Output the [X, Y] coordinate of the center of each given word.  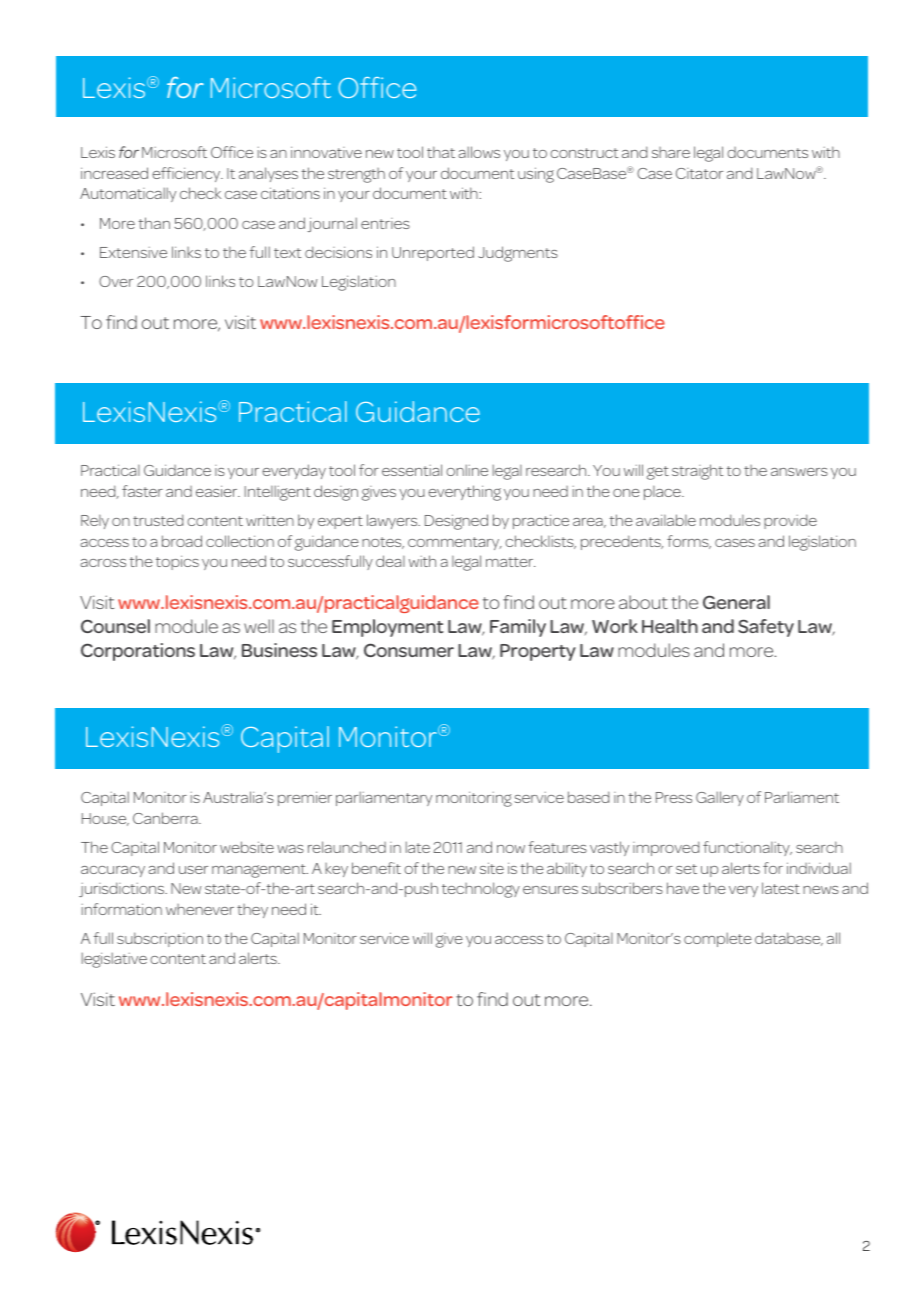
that [441, 152]
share [671, 152]
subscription [160, 939]
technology [481, 890]
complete [718, 940]
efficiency [187, 174]
